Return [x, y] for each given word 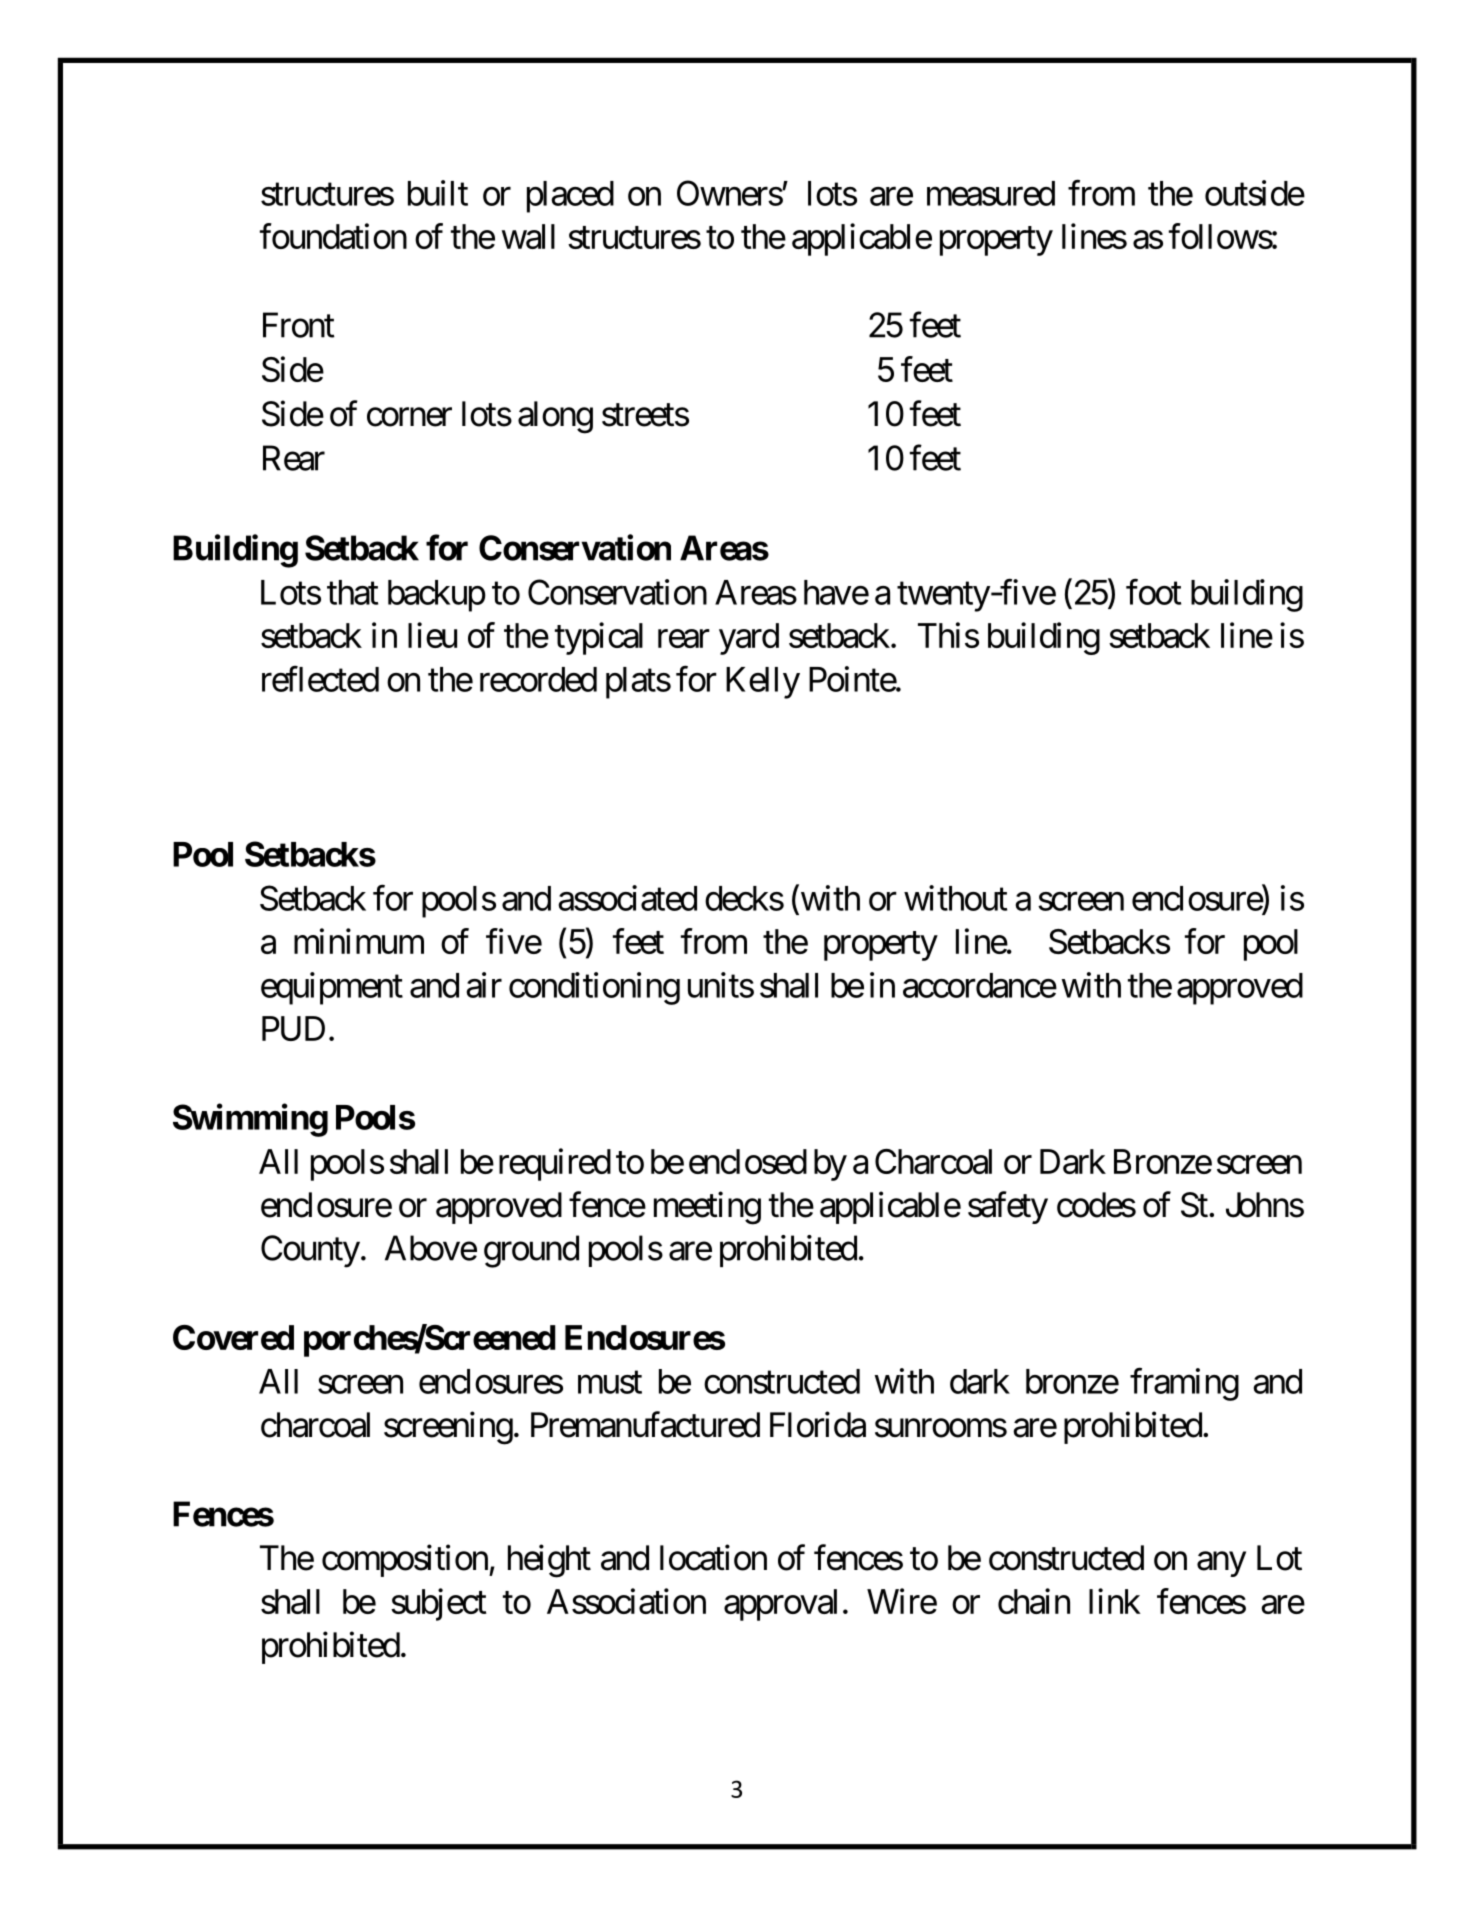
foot [1153, 592]
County [310, 1251]
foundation [333, 236]
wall [528, 236]
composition [405, 1561]
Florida [818, 1424]
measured [991, 193]
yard [749, 639]
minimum [359, 941]
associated [627, 898]
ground [531, 1251]
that [352, 592]
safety [1008, 1207]
